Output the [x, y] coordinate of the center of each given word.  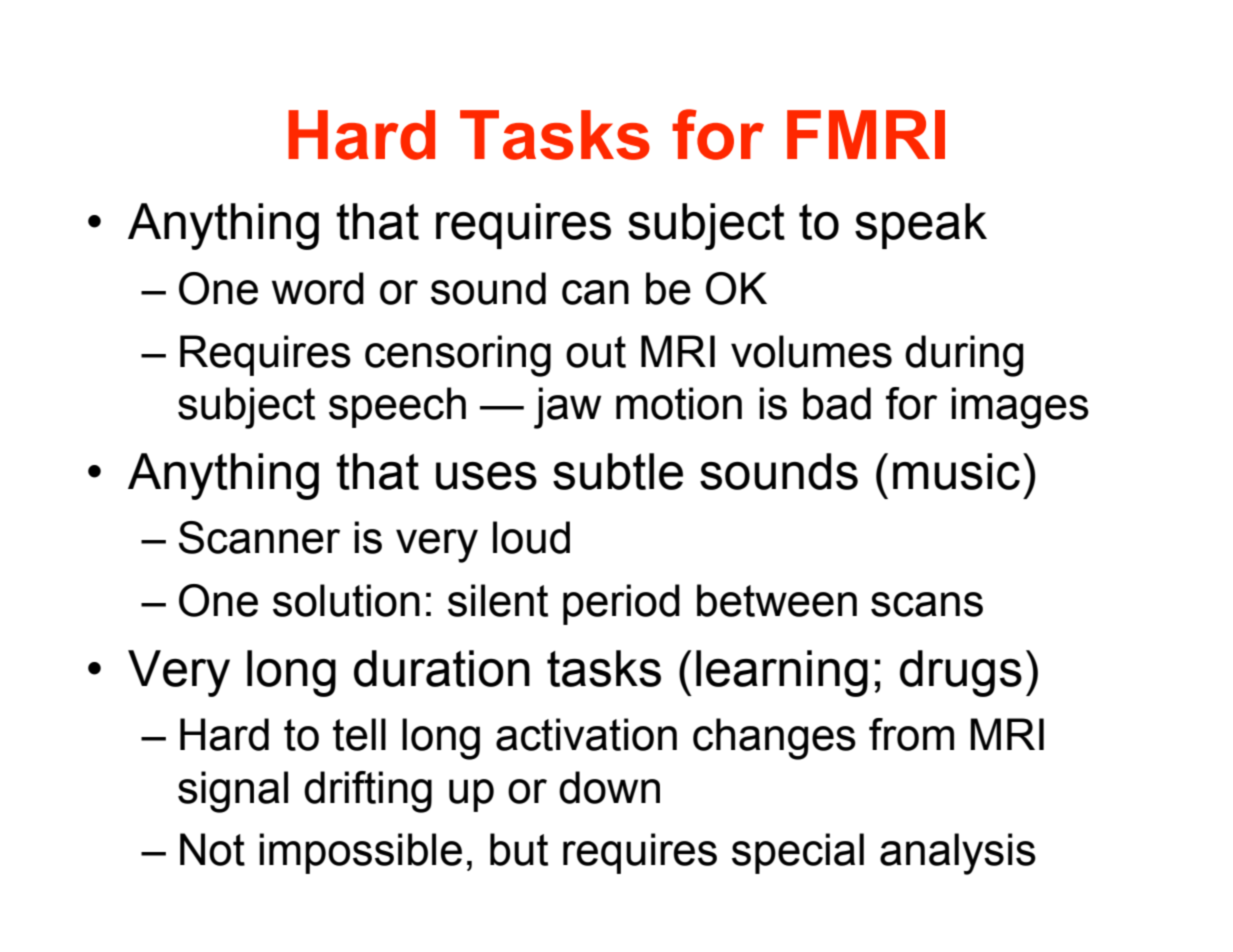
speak [921, 226]
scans [927, 604]
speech [397, 407]
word [318, 288]
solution [346, 600]
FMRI [866, 134]
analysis [958, 854]
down [609, 787]
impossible [360, 853]
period [621, 604]
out [596, 352]
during [964, 356]
